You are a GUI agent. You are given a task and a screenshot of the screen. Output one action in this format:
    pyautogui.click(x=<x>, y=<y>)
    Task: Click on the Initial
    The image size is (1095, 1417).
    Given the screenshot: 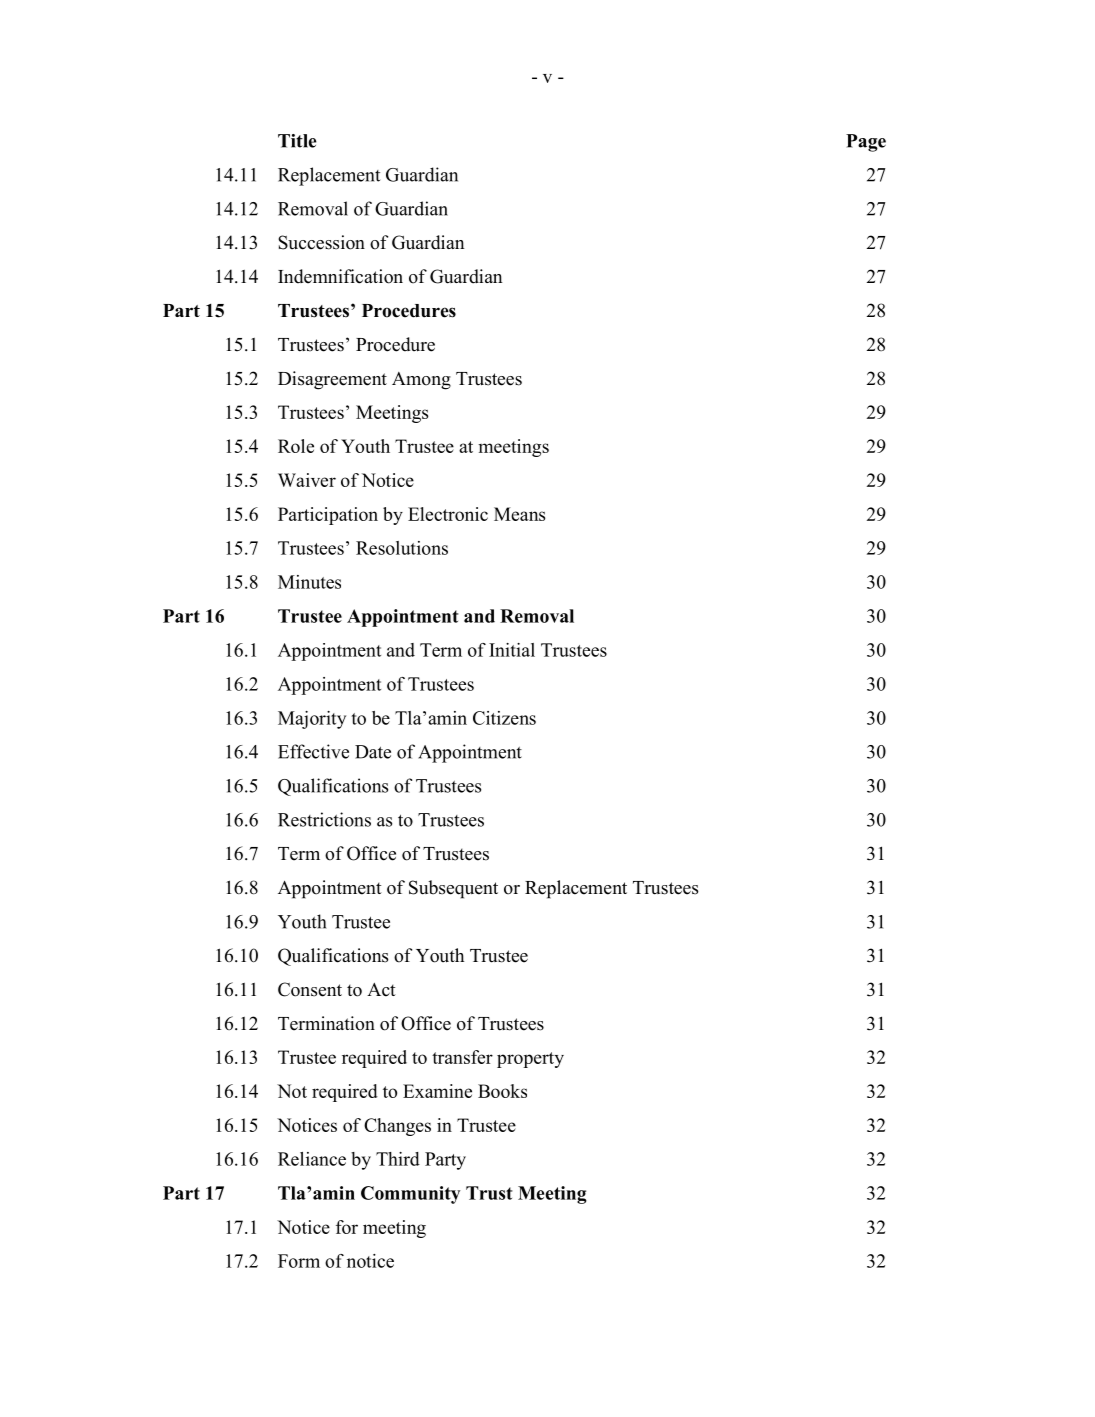 What is the action you would take?
    pyautogui.click(x=512, y=650)
